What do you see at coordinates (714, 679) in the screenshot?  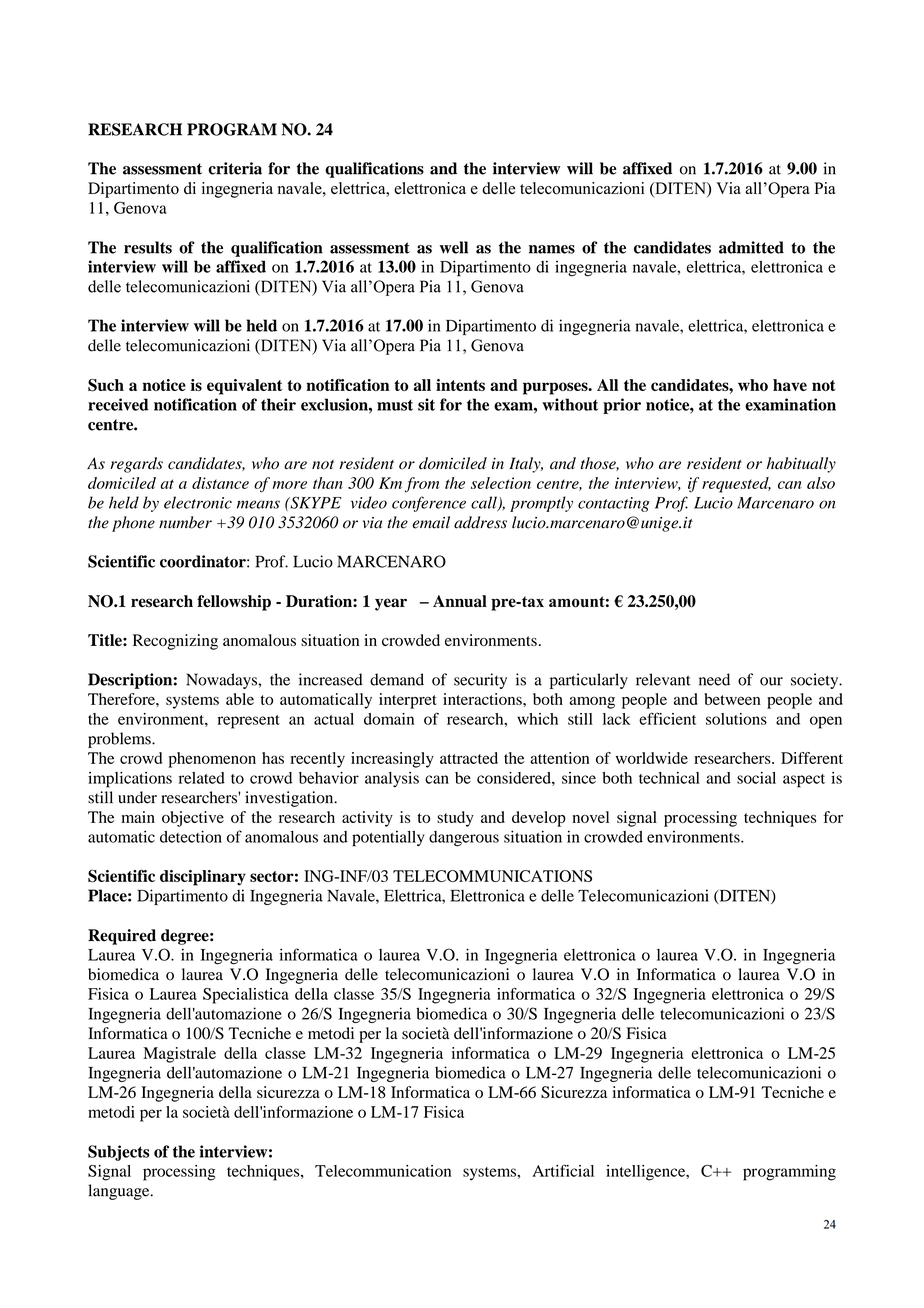 I see `need` at bounding box center [714, 679].
